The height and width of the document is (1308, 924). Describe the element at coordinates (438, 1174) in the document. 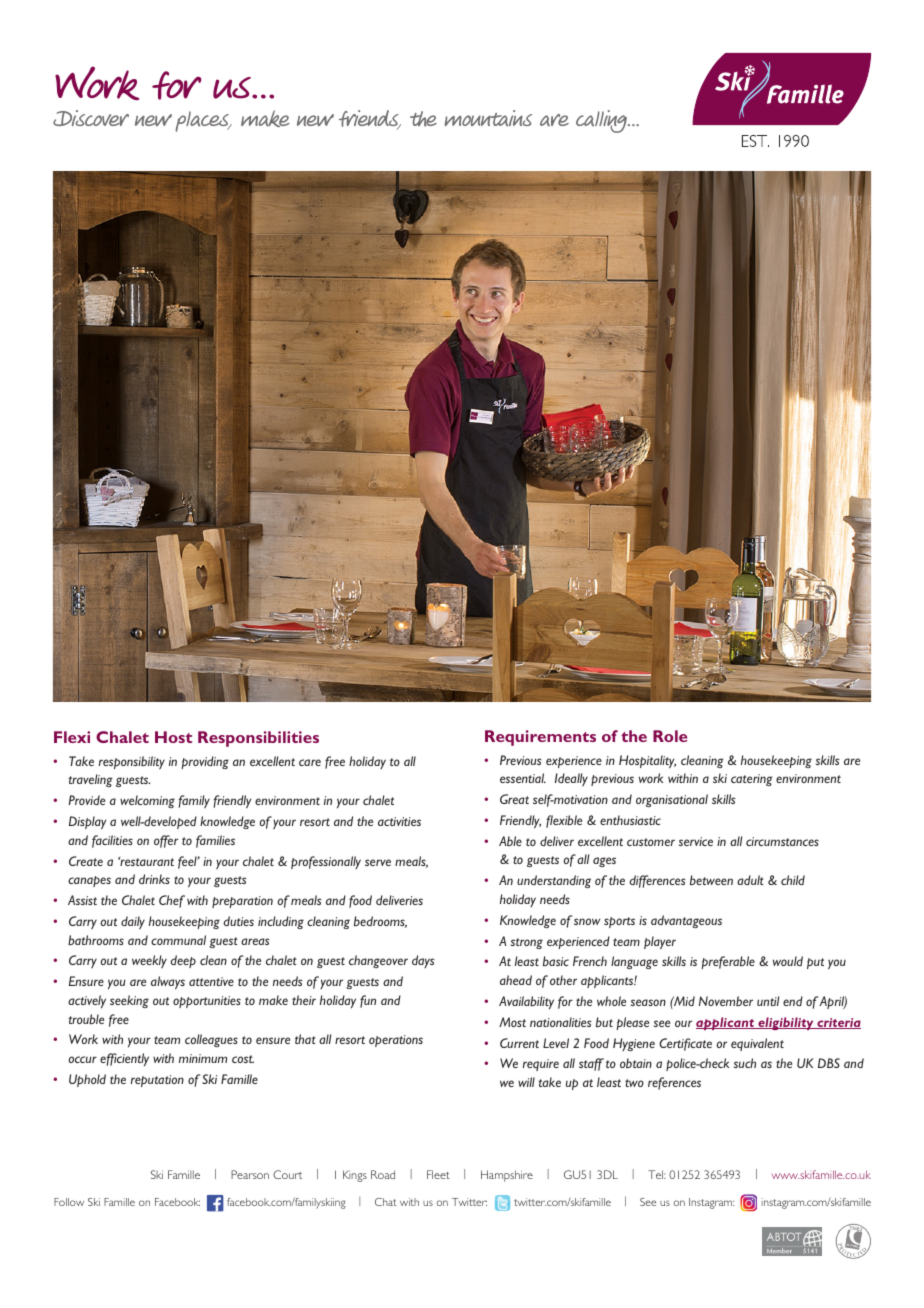

I see `Fleet` at that location.
